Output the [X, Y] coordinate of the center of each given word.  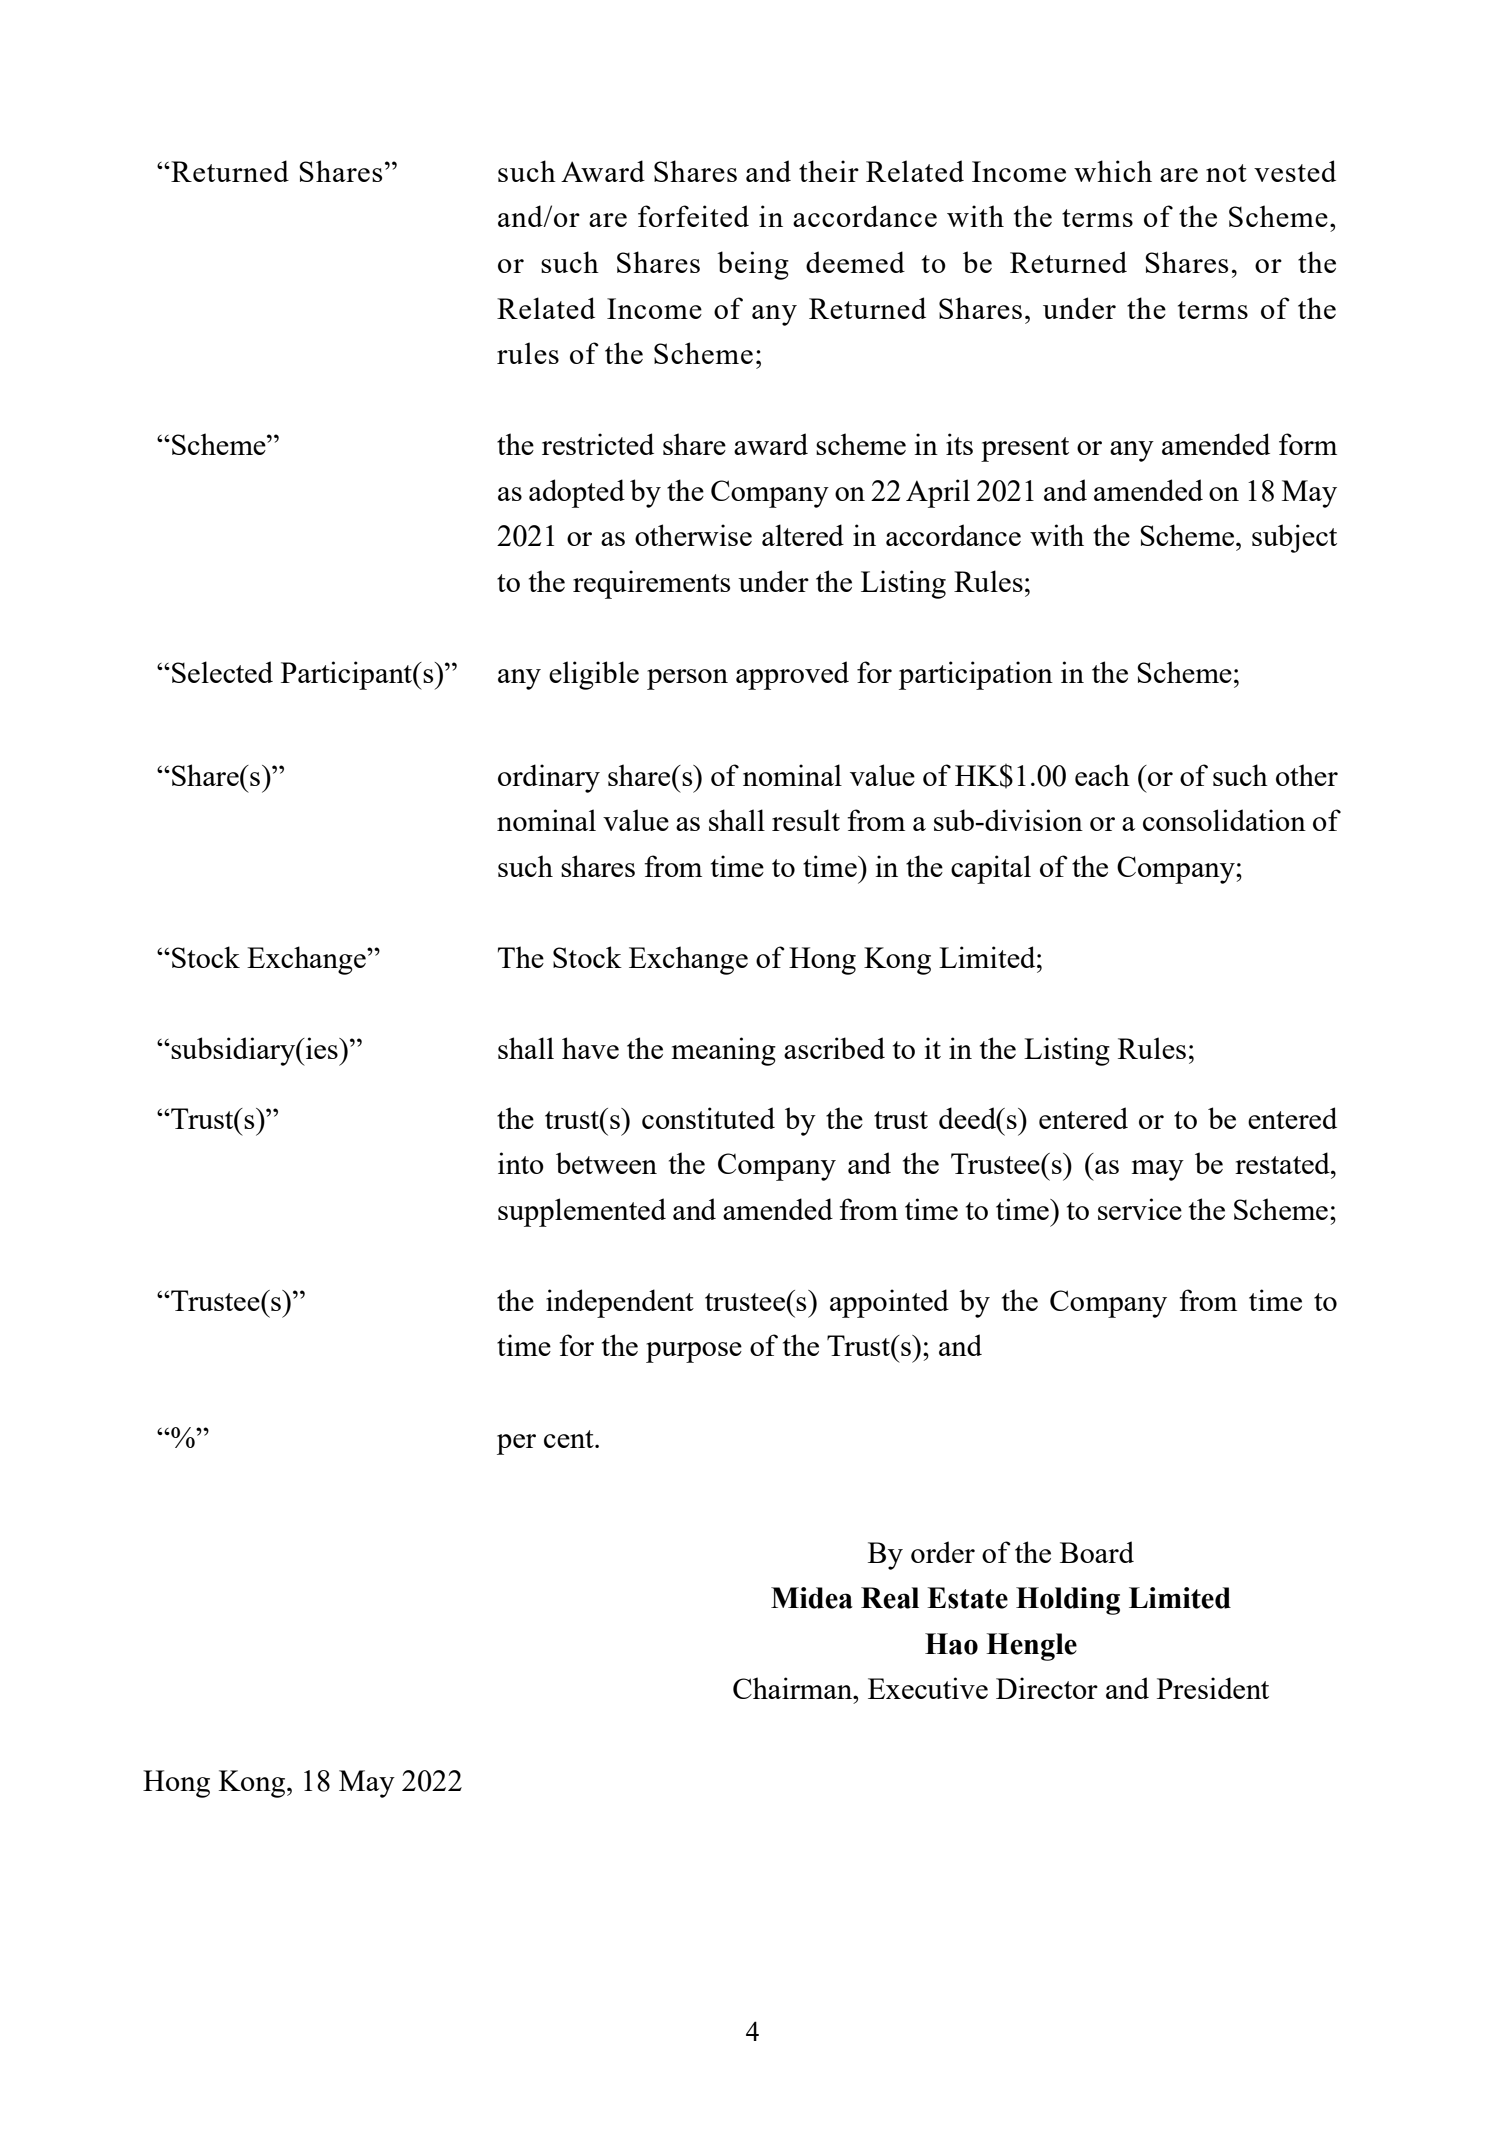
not [1226, 173]
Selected [222, 672]
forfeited [693, 216]
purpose [694, 1352]
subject [1294, 538]
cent [570, 1439]
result [806, 820]
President [1213, 1688]
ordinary [549, 778]
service [1140, 1209]
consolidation [1224, 820]
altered [803, 535]
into [521, 1163]
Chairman [794, 1688]
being [753, 265]
